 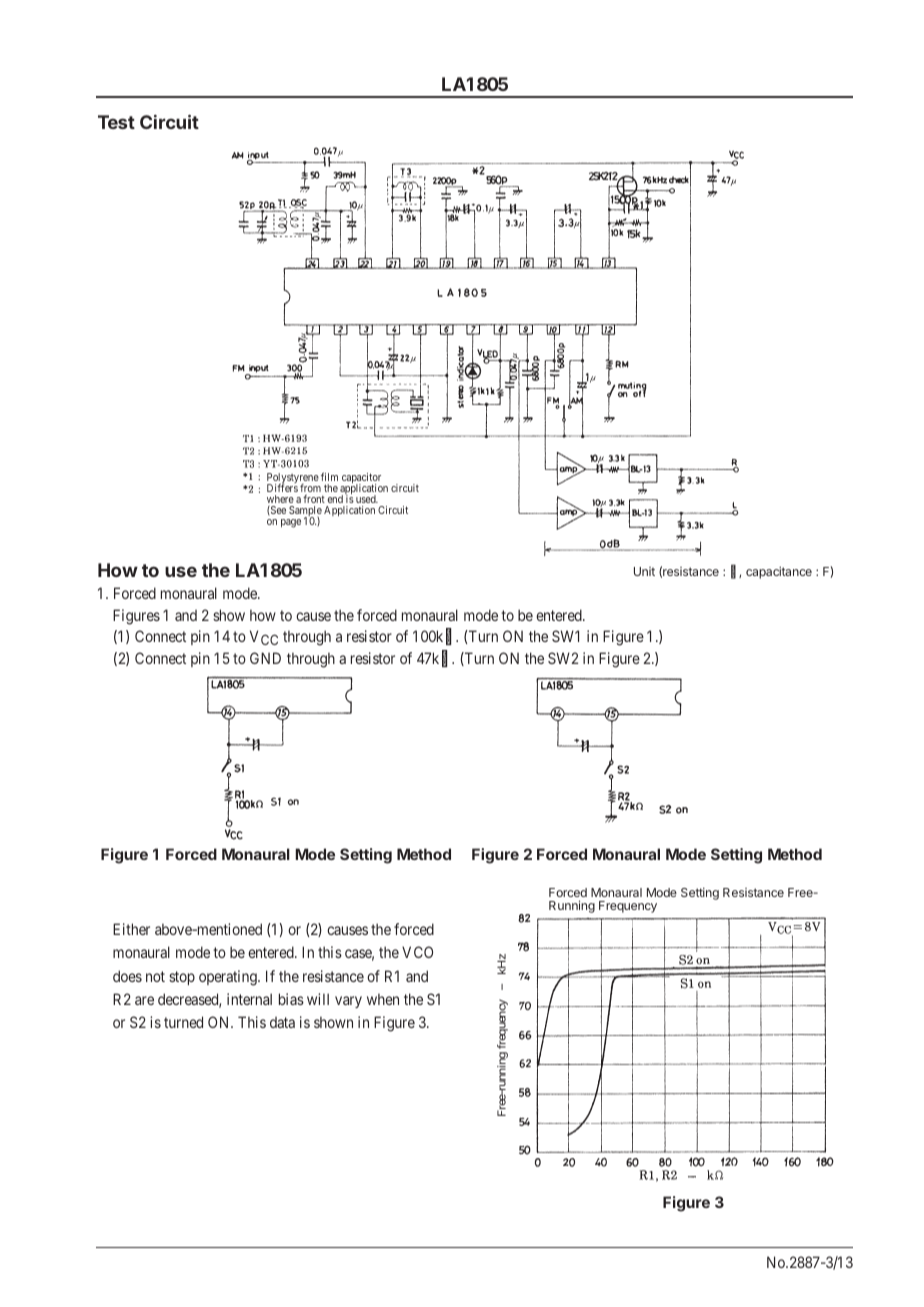 I want to click on page, so click(x=291, y=523).
